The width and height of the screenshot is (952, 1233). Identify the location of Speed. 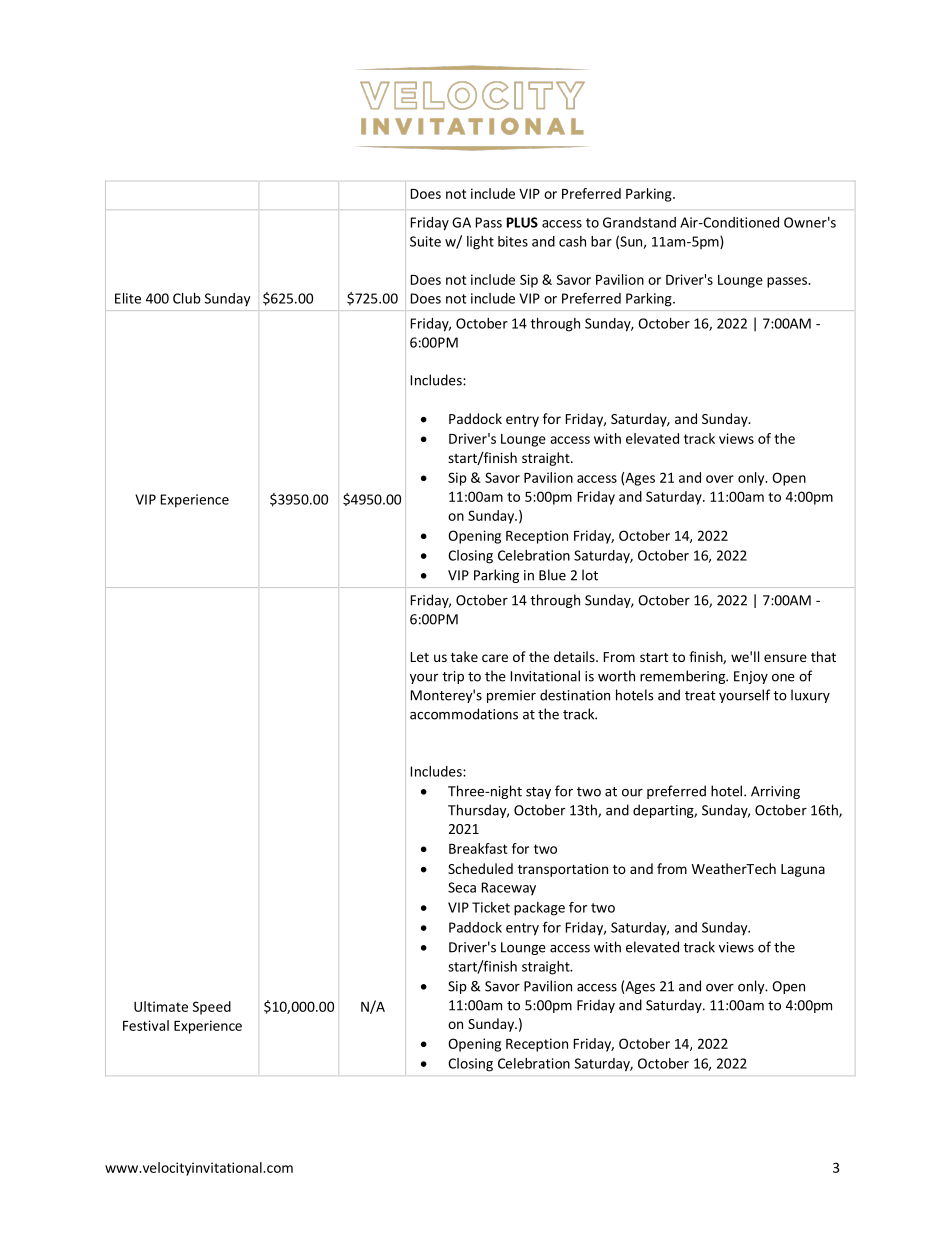
(212, 1008).
